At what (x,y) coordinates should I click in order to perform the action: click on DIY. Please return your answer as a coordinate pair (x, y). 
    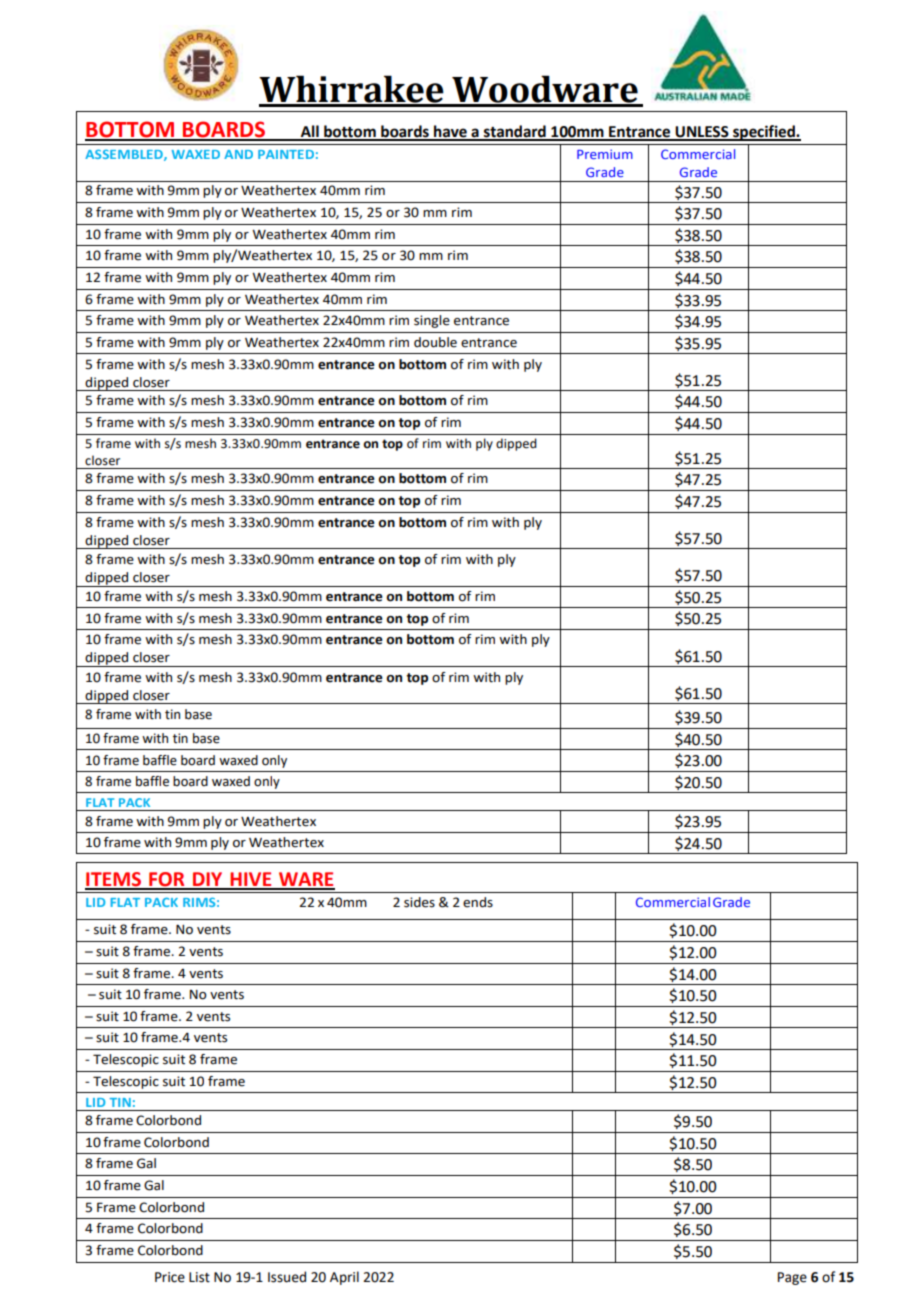
    Looking at the image, I should click on (208, 880).
